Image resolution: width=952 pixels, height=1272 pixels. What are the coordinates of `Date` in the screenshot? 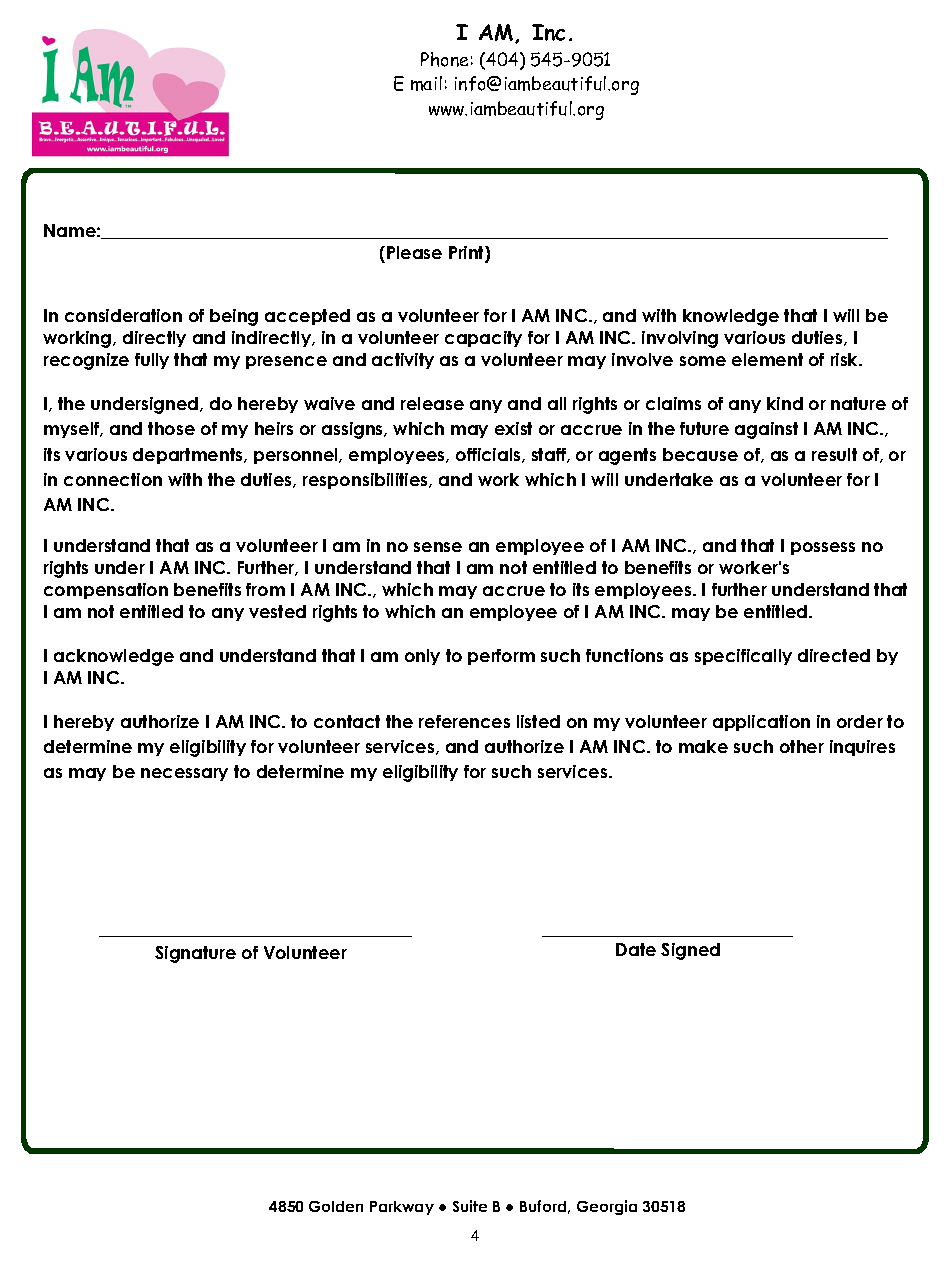 It's located at (636, 949).
